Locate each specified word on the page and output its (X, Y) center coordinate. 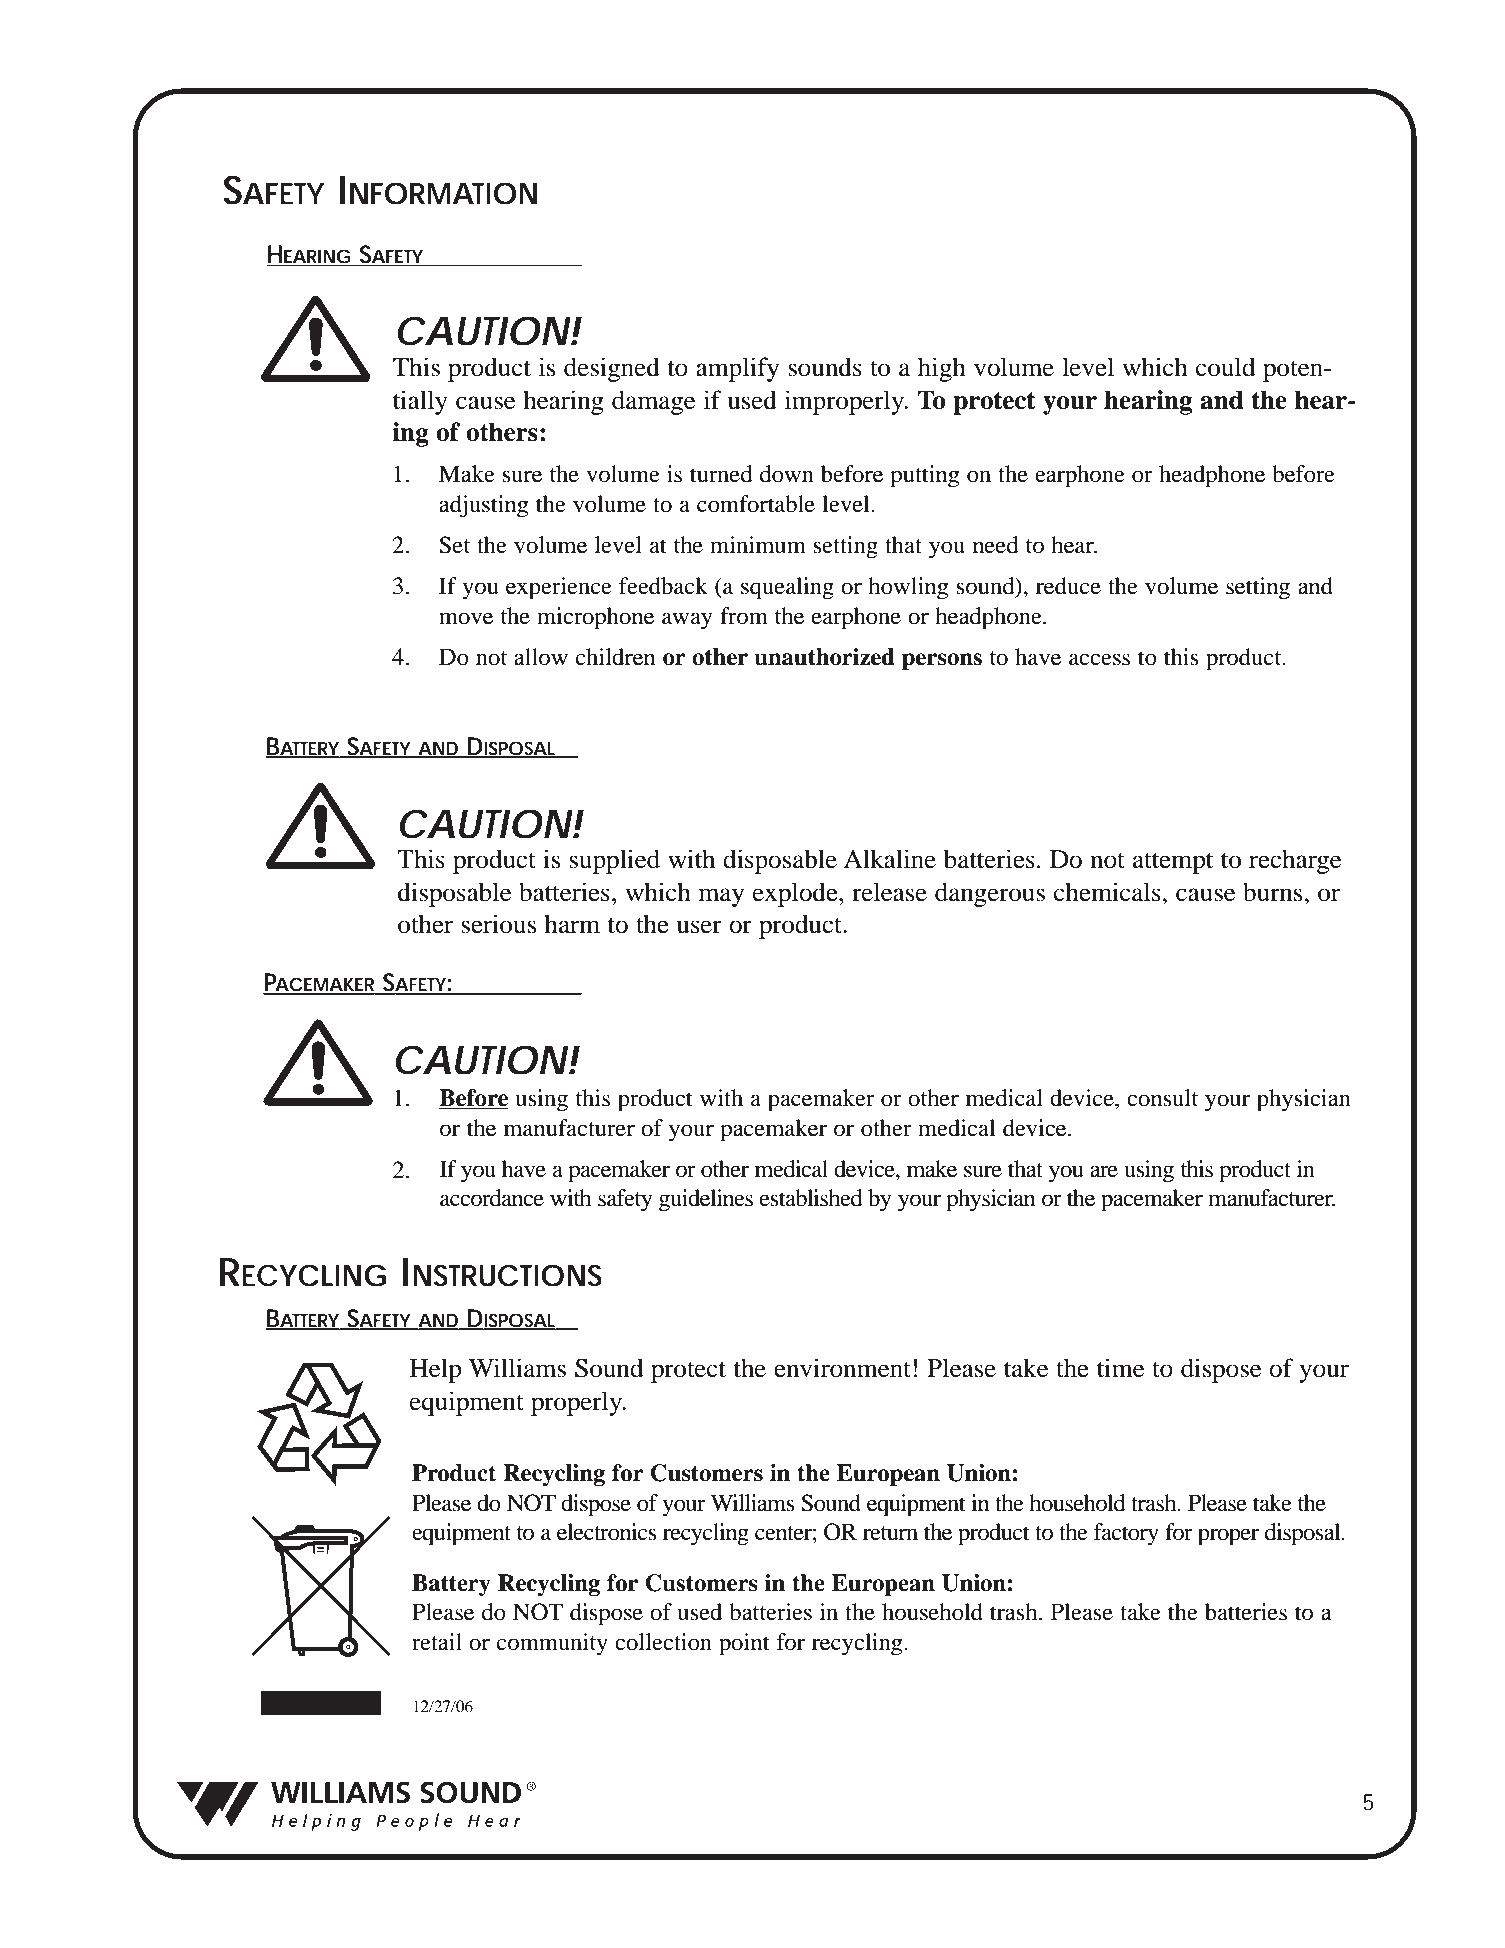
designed (612, 369)
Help (435, 1370)
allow (541, 657)
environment (842, 1368)
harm (572, 924)
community (552, 1644)
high (942, 369)
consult (1162, 1098)
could (1225, 367)
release (889, 892)
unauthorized (824, 657)
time (1120, 1368)
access (1099, 659)
